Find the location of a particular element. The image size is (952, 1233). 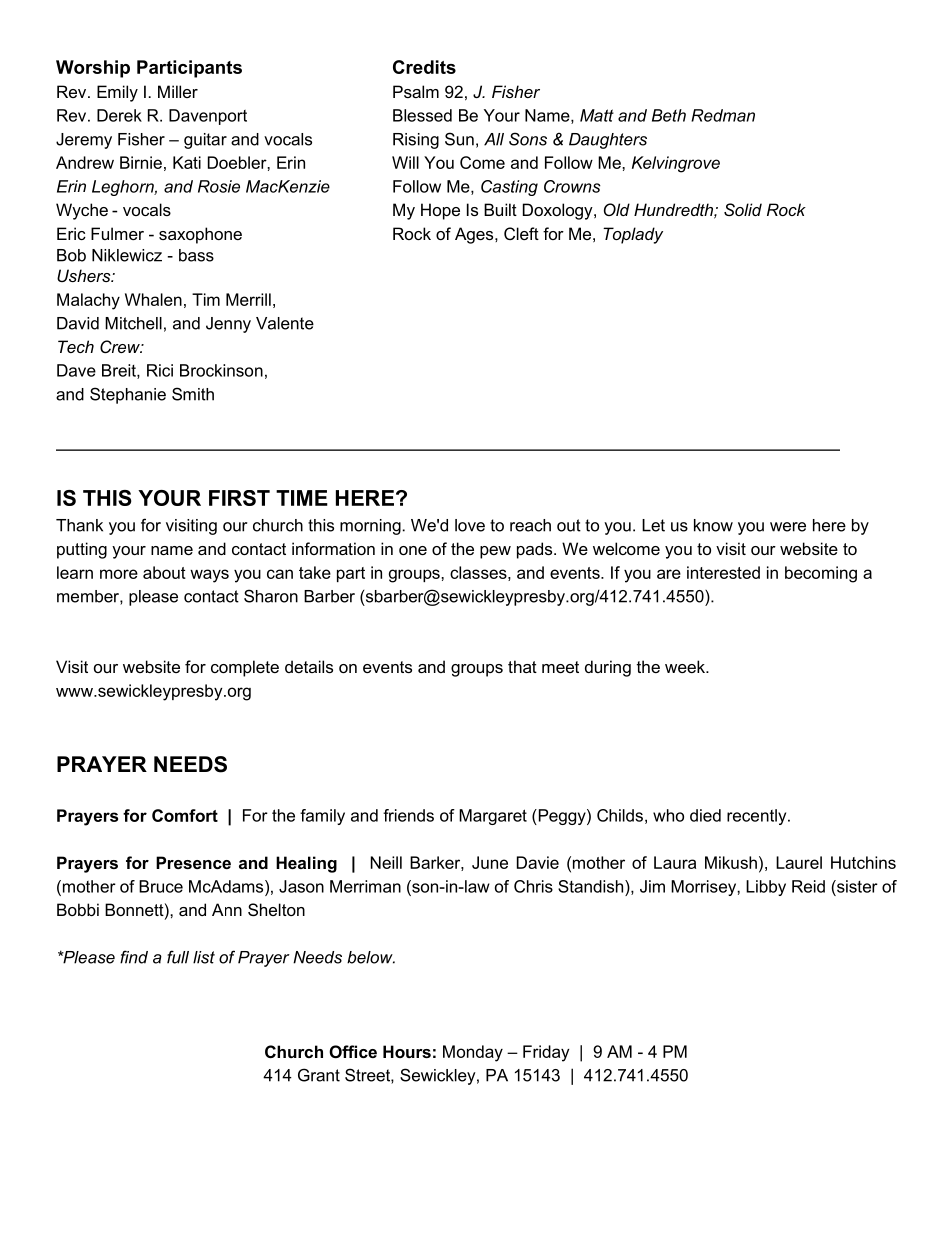

interested is located at coordinates (723, 572).
